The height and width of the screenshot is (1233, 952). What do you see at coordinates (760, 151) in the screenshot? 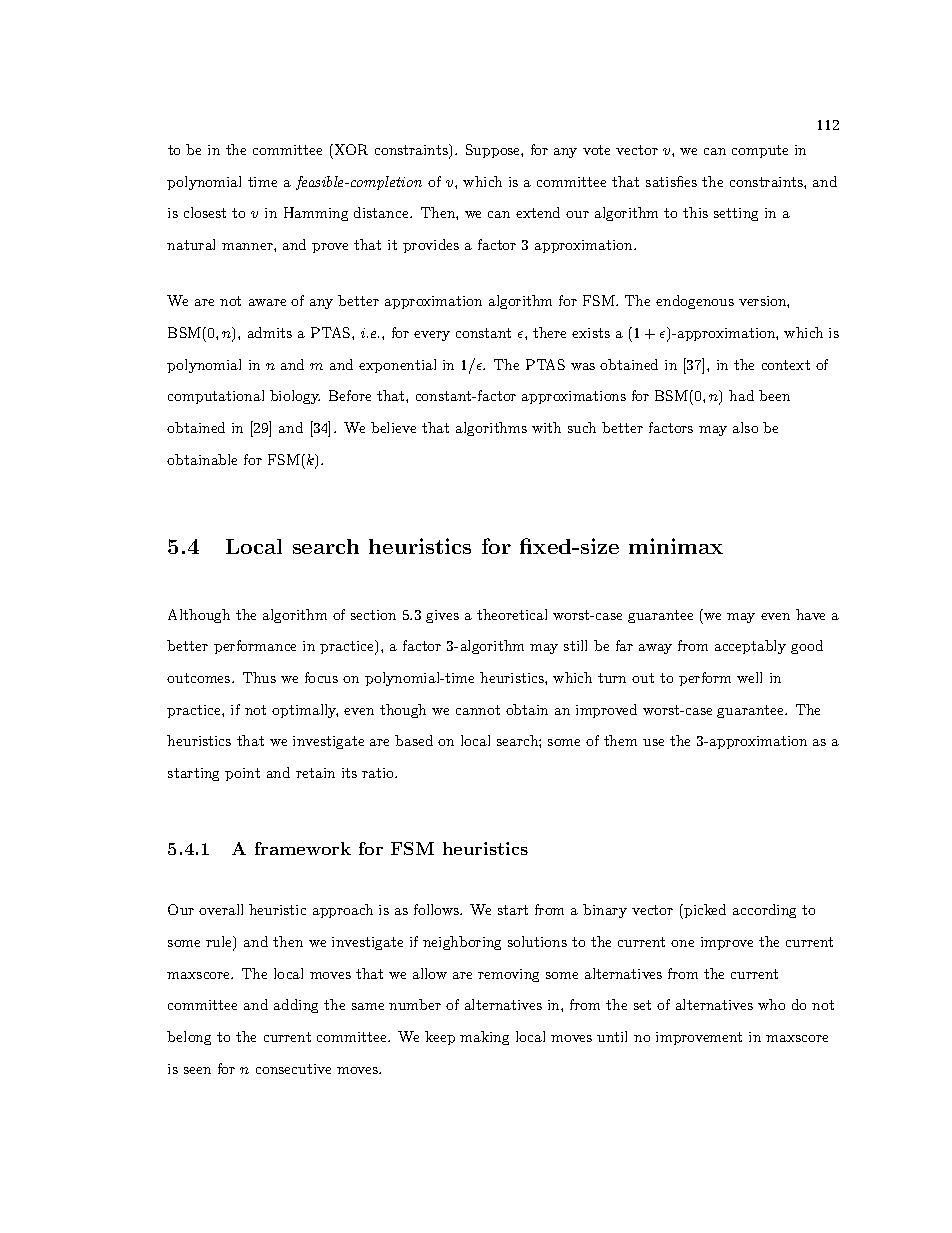
I see `compute` at bounding box center [760, 151].
